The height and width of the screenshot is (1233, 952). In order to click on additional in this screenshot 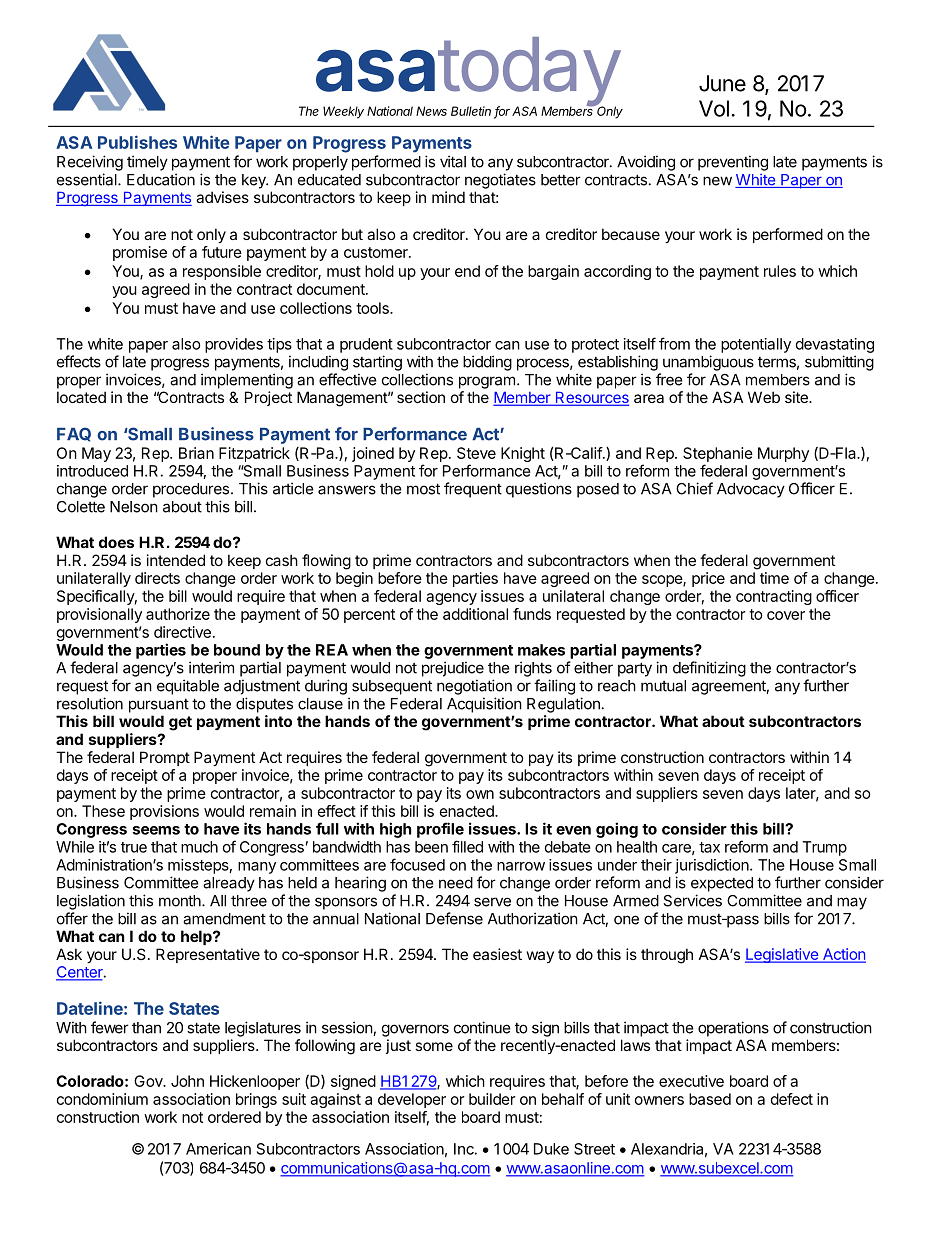, I will do `click(475, 614)`.
